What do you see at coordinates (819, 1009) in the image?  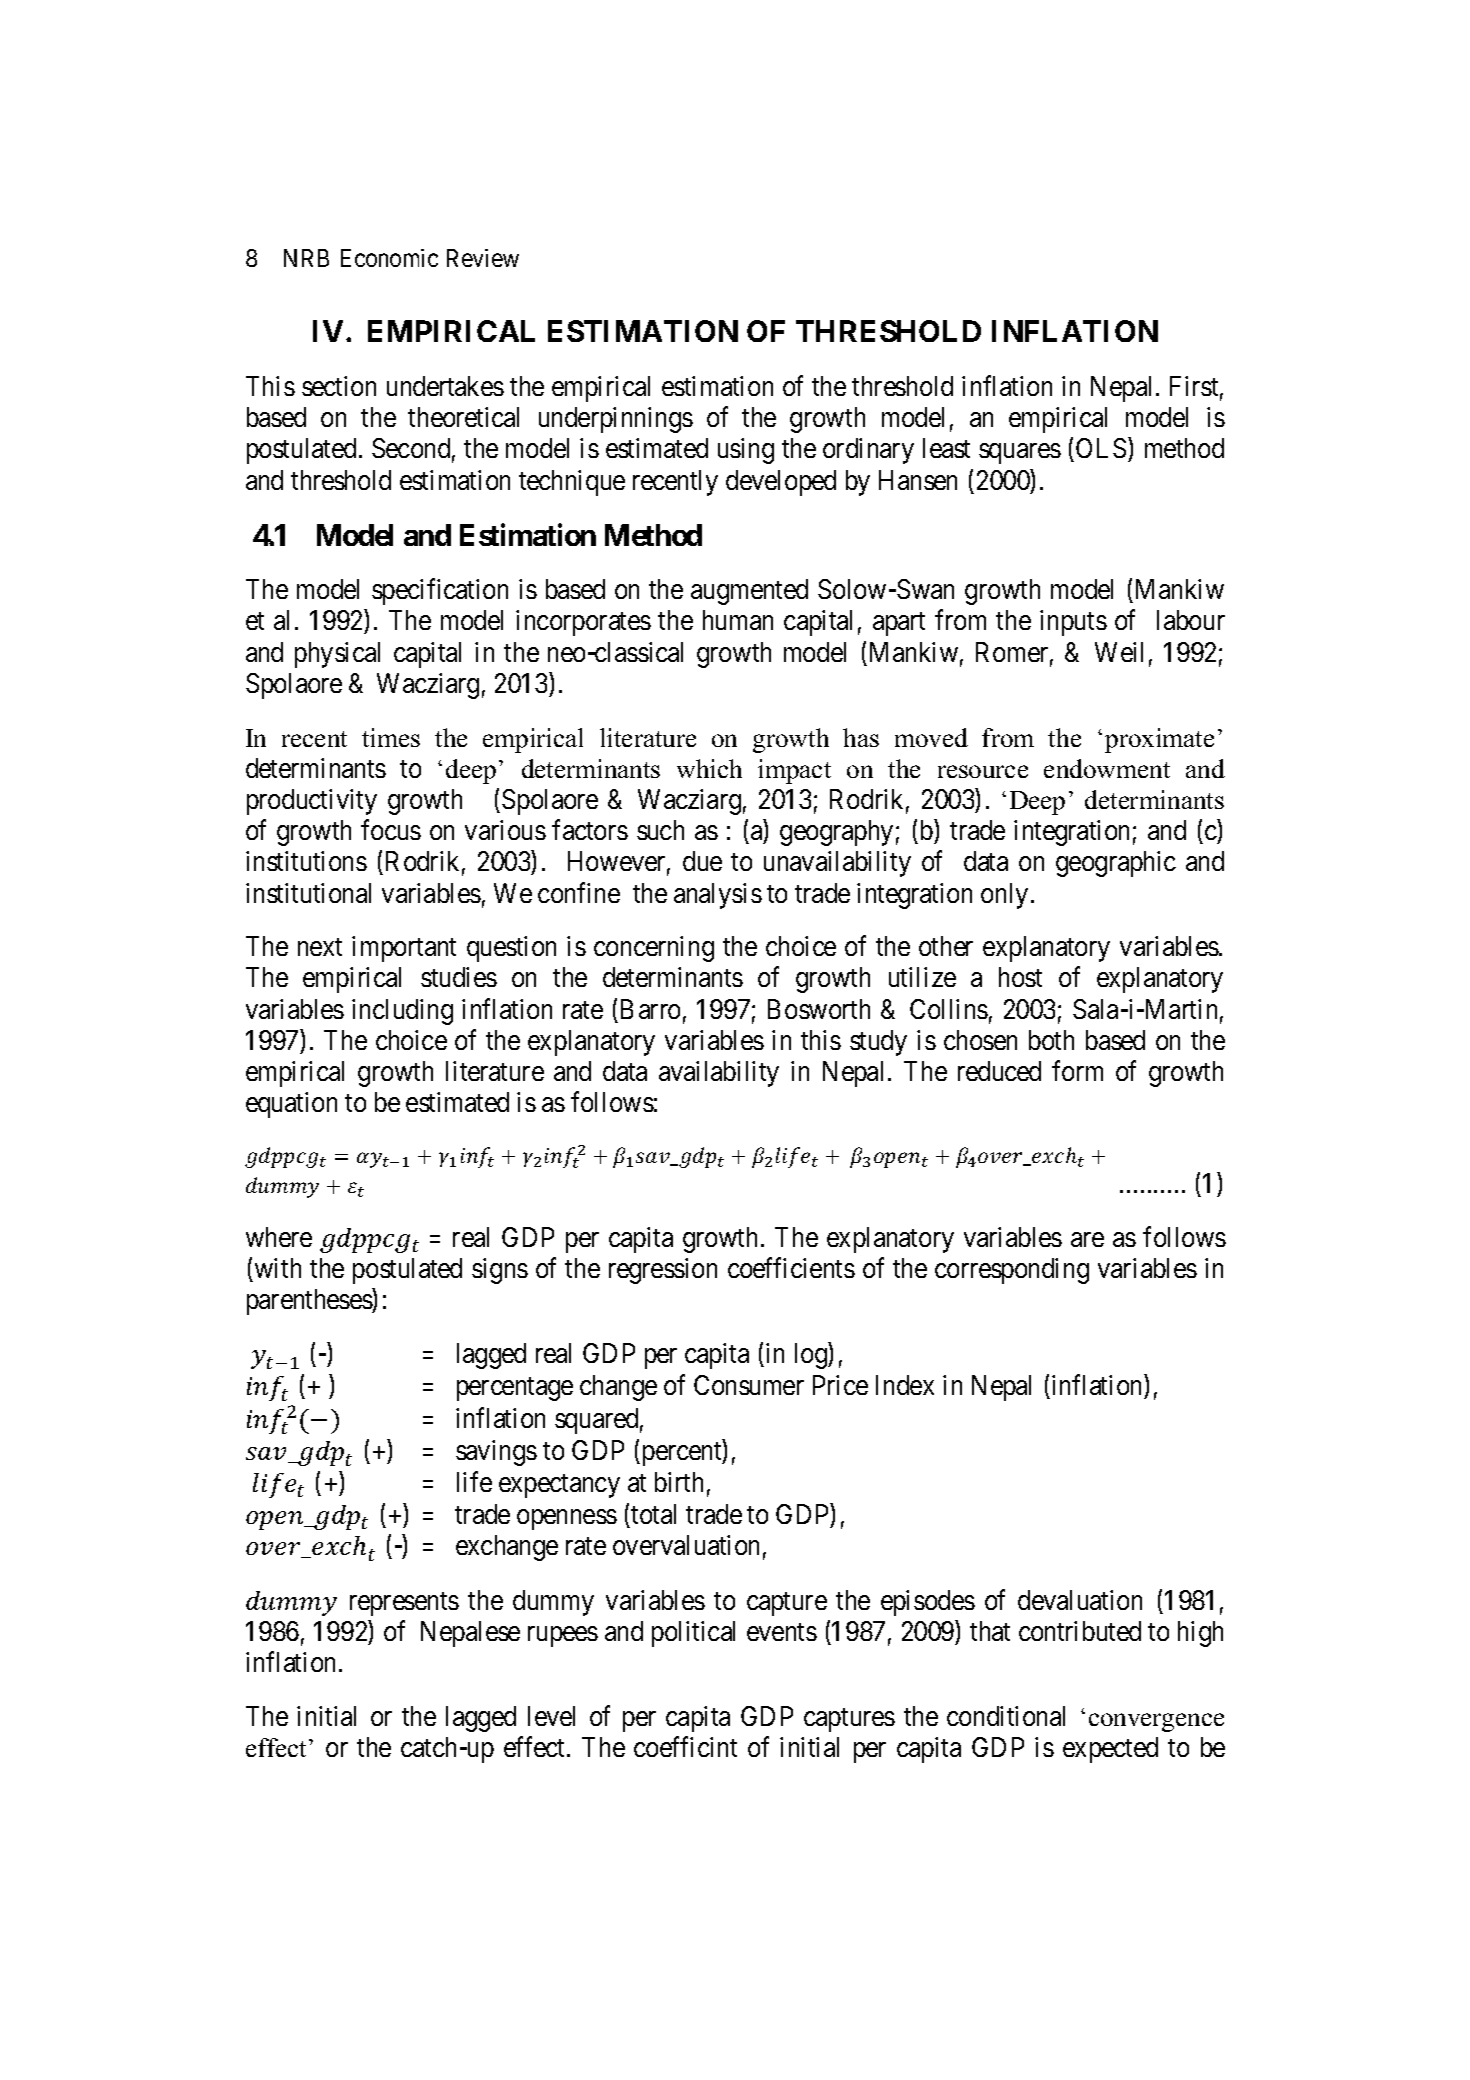 I see `Bosworth` at bounding box center [819, 1009].
